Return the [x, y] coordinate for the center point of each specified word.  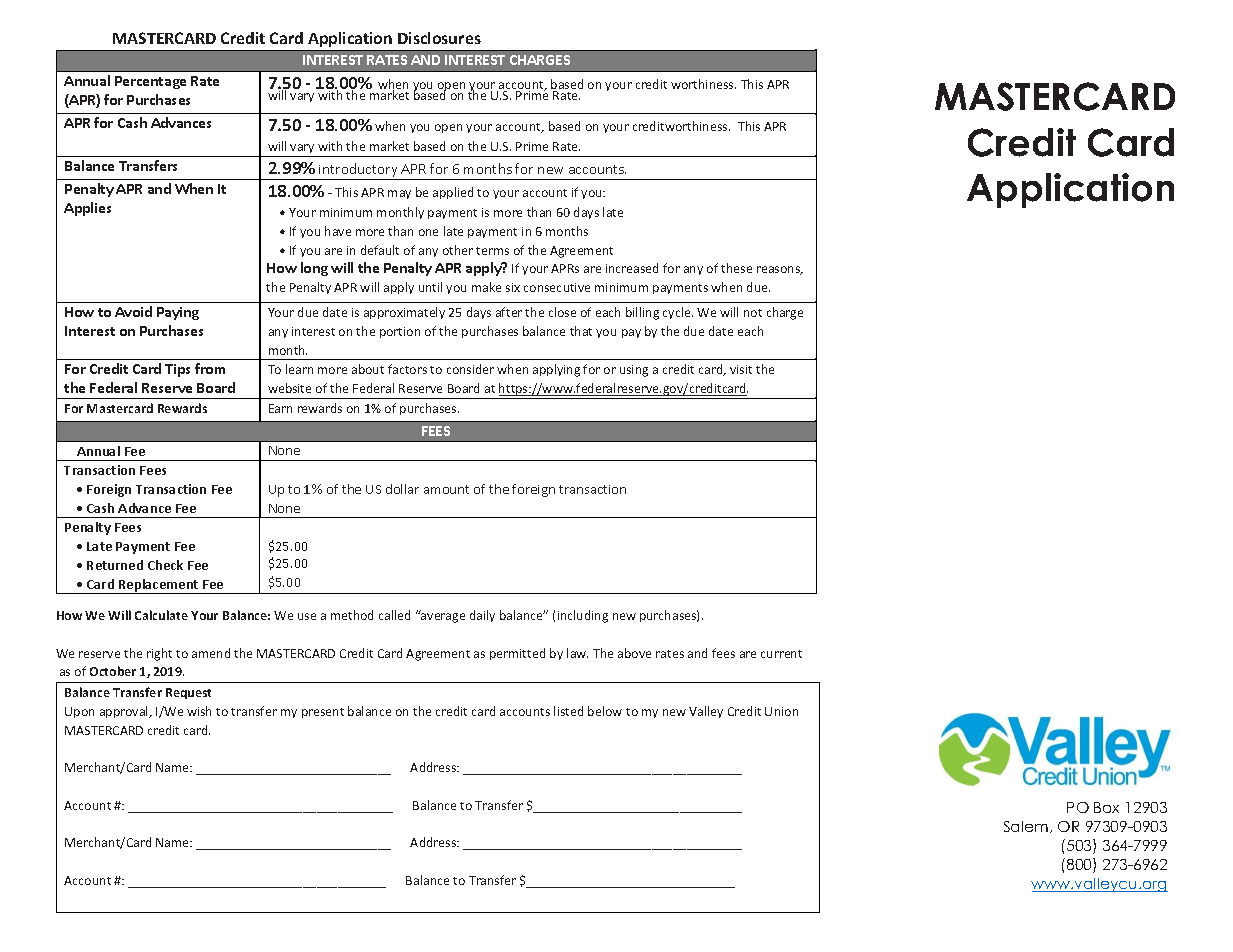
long [314, 269]
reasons [780, 270]
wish [199, 711]
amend [211, 653]
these [736, 268]
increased [632, 268]
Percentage [150, 82]
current [781, 654]
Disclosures [439, 38]
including [583, 616]
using [634, 371]
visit [741, 369]
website [289, 388]
